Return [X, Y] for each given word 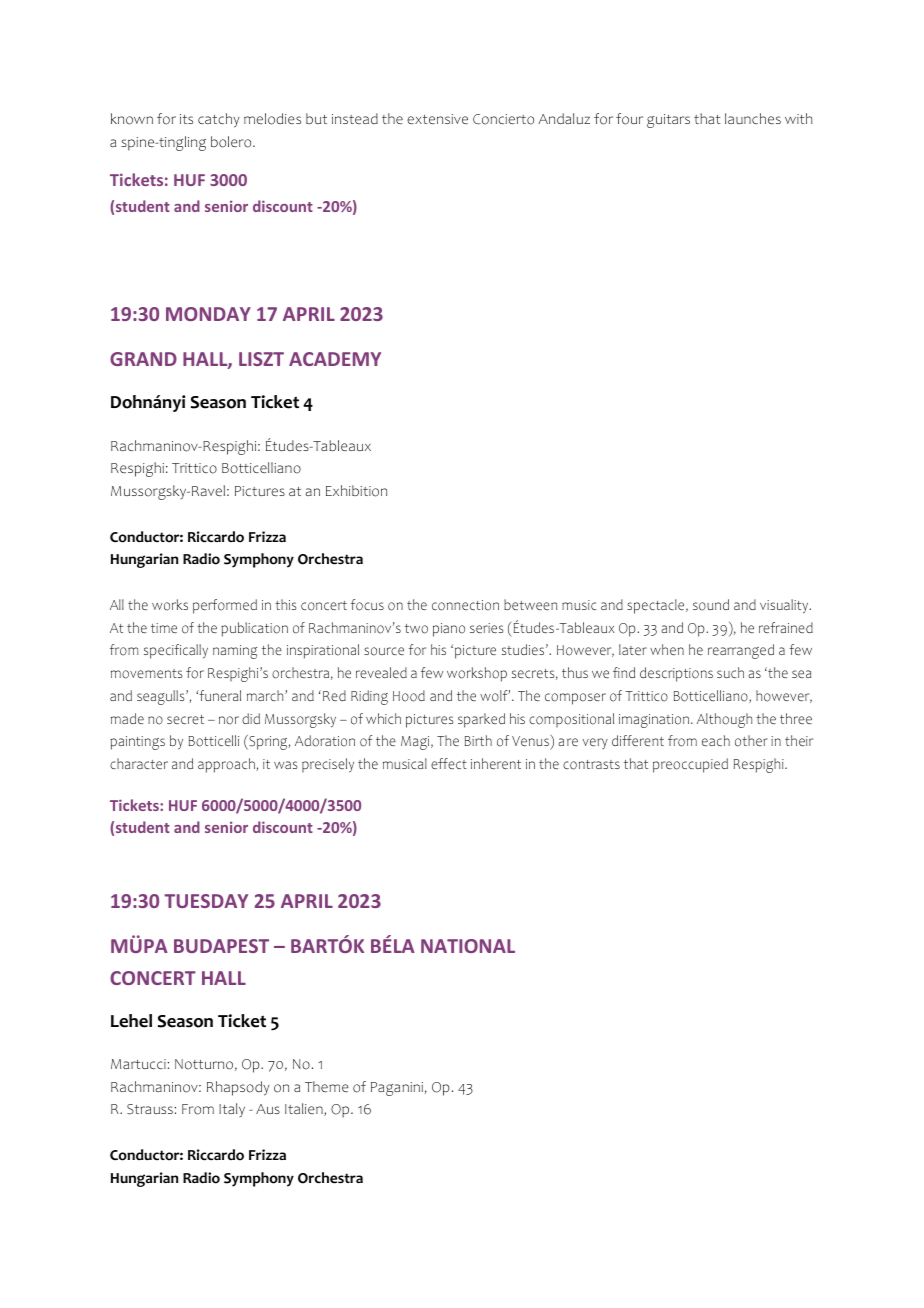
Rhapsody [238, 1088]
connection [465, 605]
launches [753, 118]
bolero [232, 142]
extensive [437, 119]
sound [711, 605]
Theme [327, 1086]
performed [225, 606]
